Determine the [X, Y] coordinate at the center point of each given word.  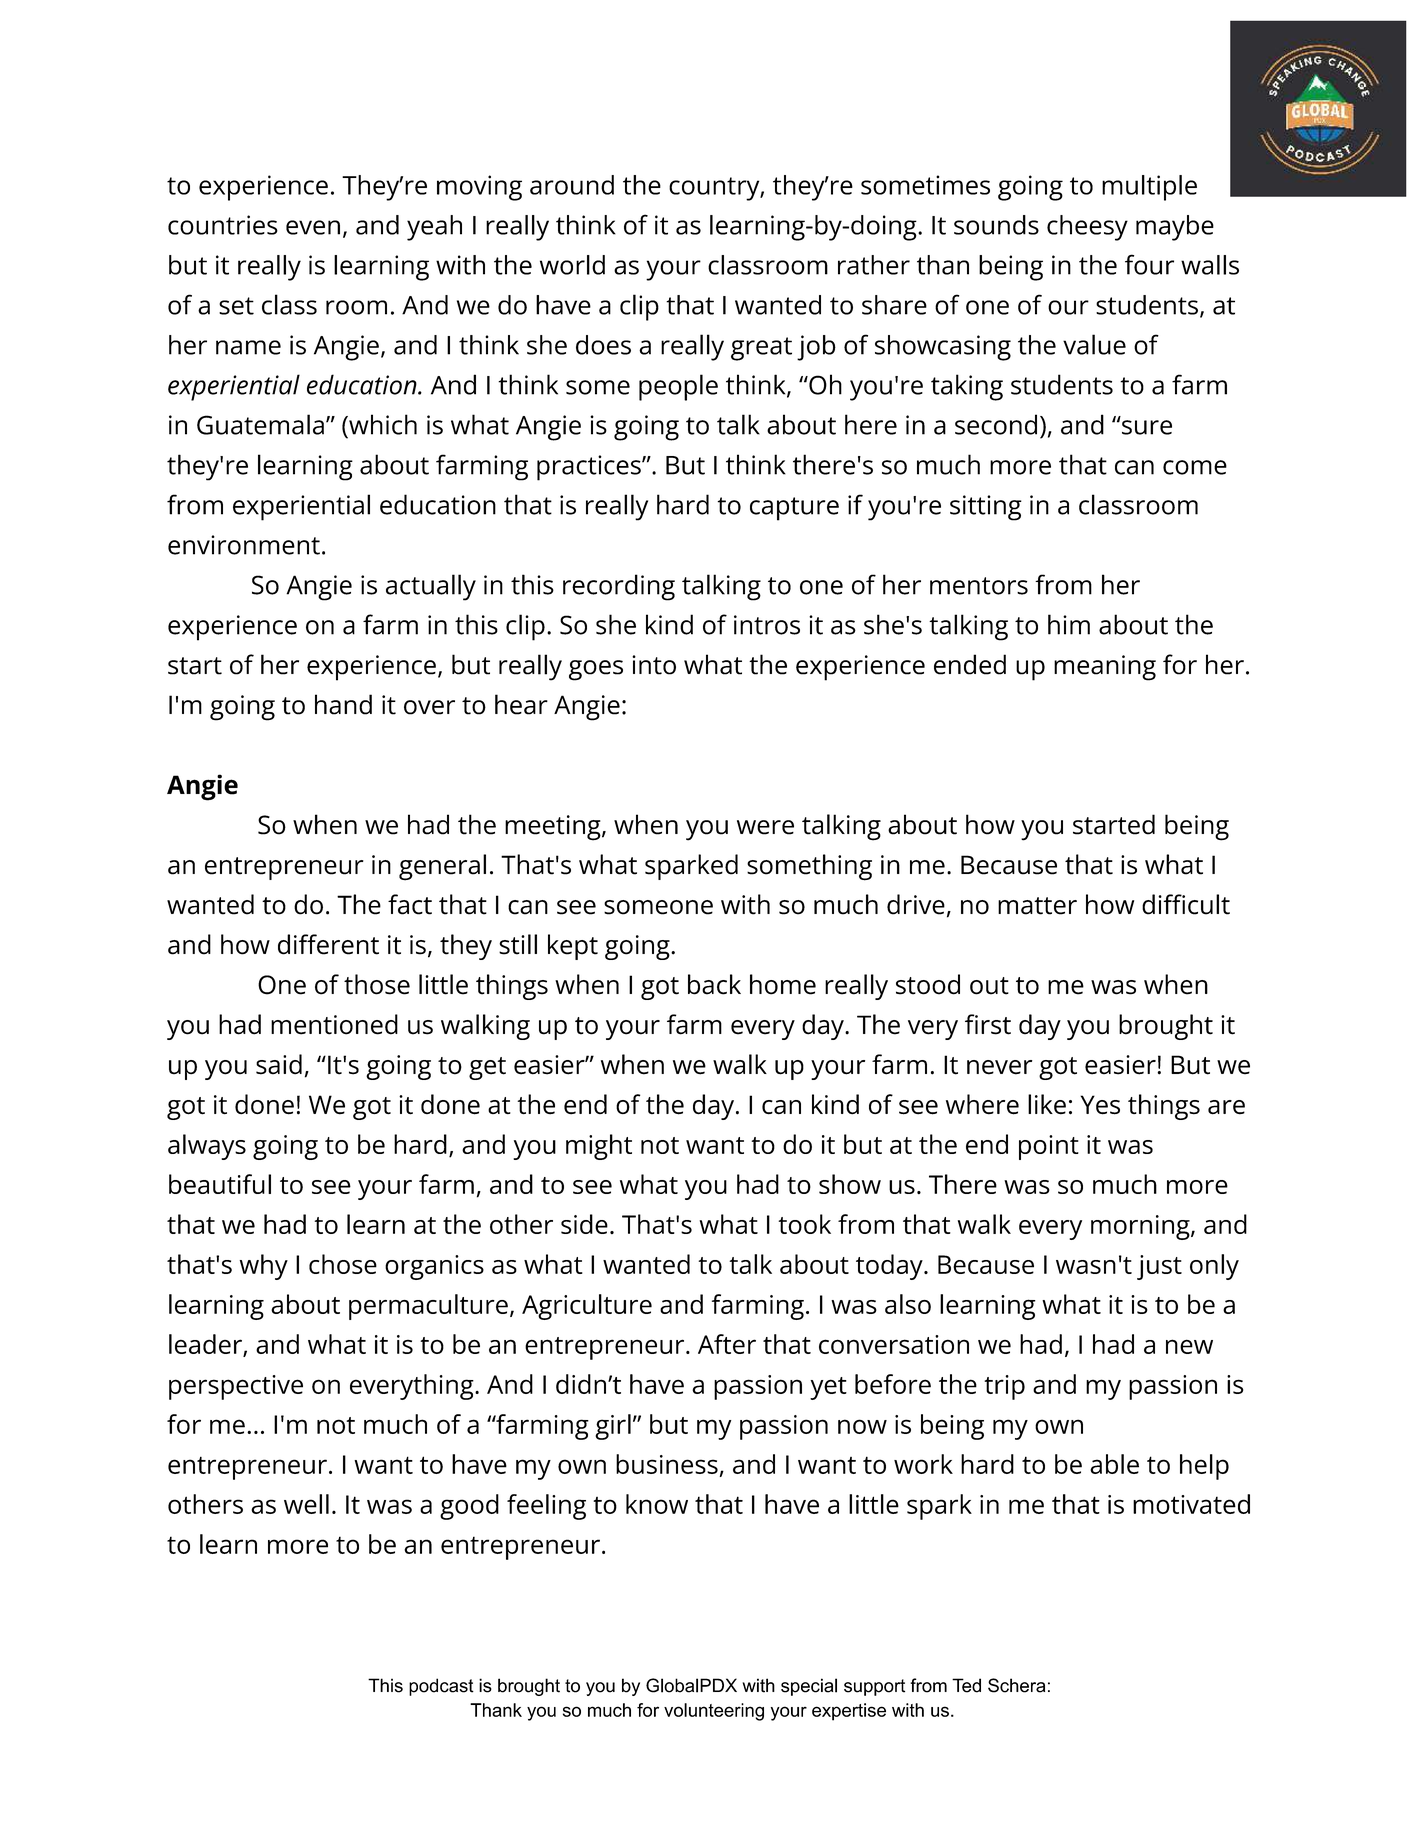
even [313, 227]
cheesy [1087, 228]
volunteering [714, 1712]
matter [1037, 906]
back [714, 984]
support [874, 1687]
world [572, 265]
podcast [441, 1687]
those [377, 984]
